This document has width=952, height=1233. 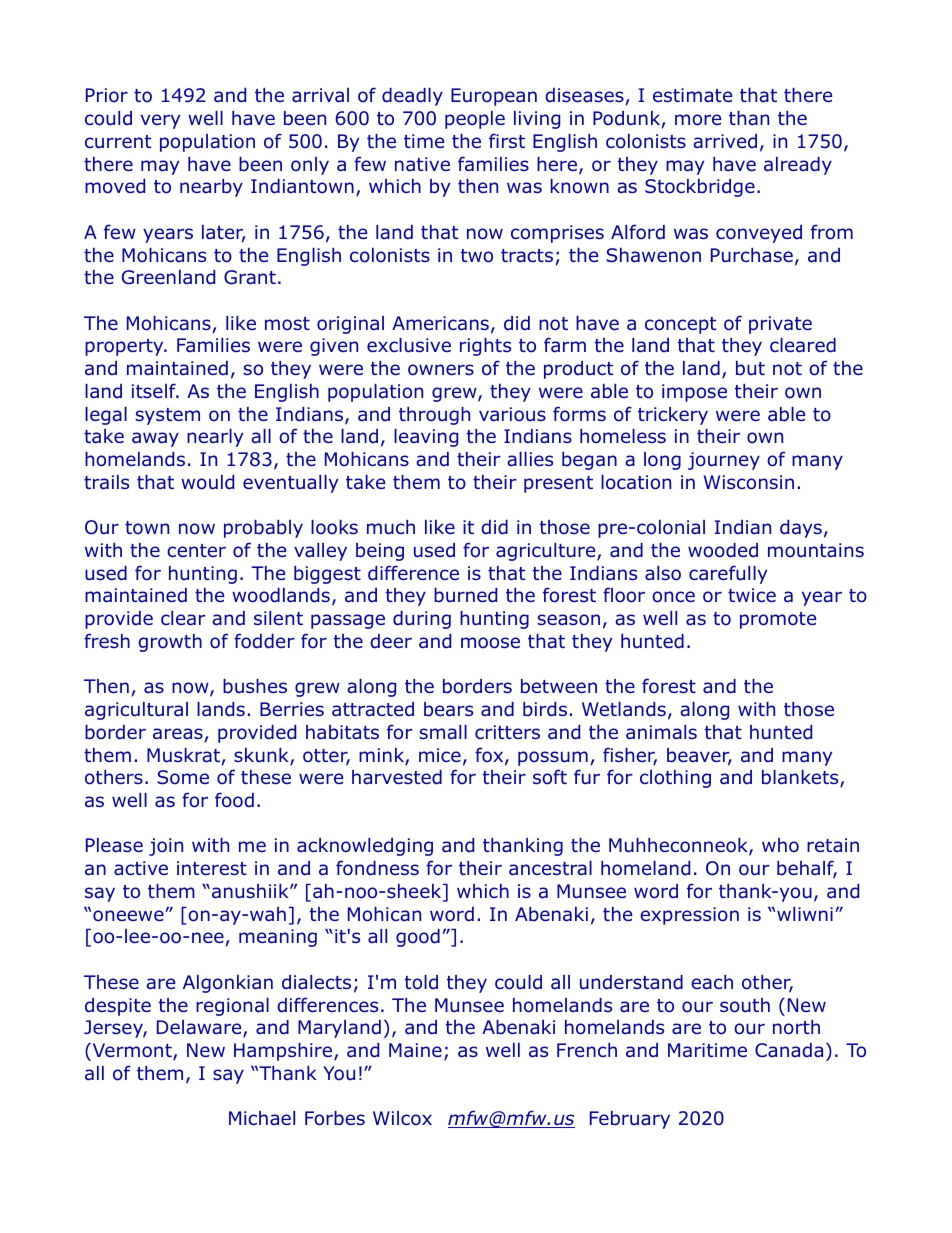 What do you see at coordinates (725, 141) in the document?
I see `arrived` at bounding box center [725, 141].
